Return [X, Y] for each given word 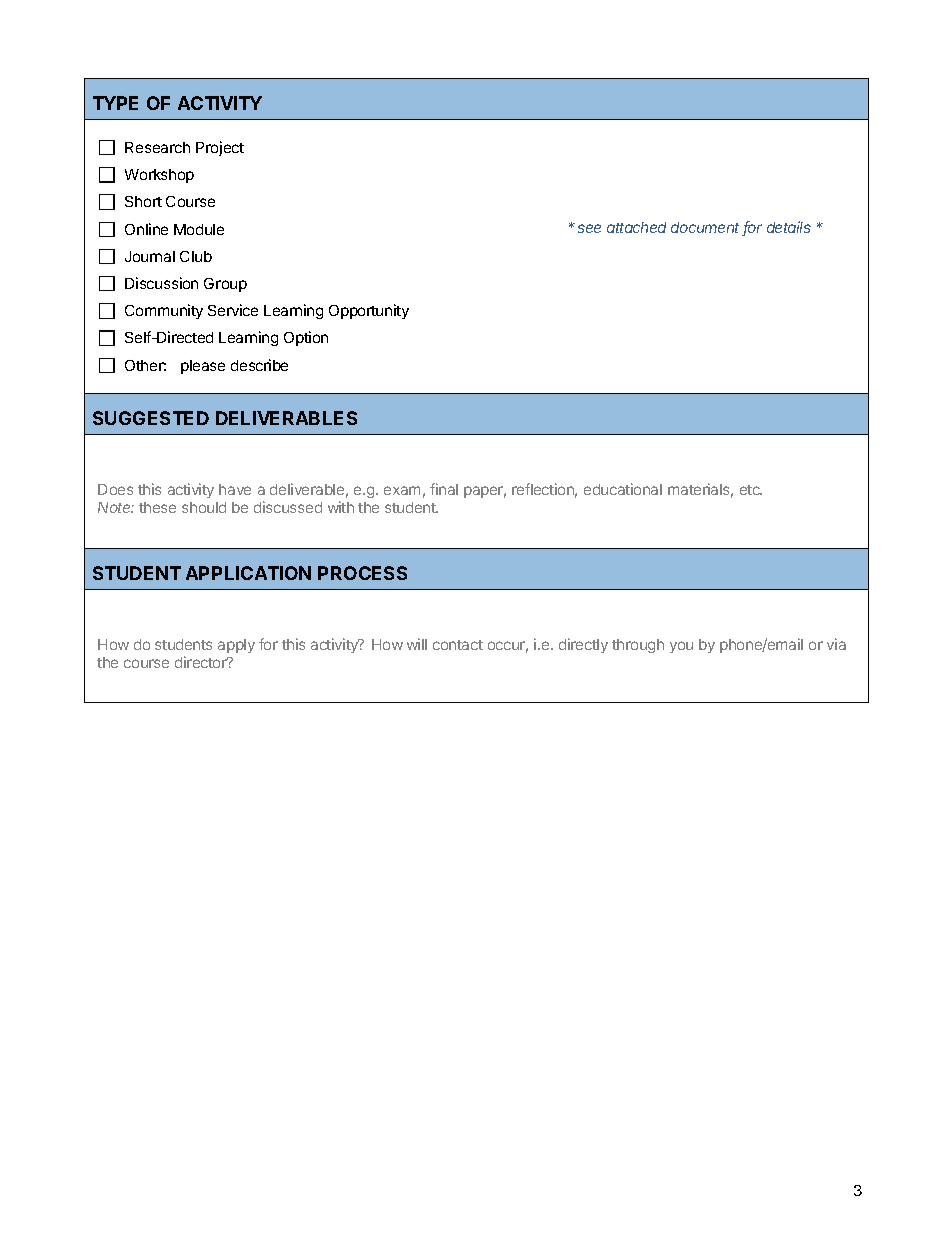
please [203, 367]
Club [196, 256]
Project [220, 148]
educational [623, 489]
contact [458, 645]
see [589, 228]
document [707, 229]
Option [306, 338]
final [444, 489]
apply [236, 646]
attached [636, 227]
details [789, 227]
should [204, 507]
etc [751, 490]
